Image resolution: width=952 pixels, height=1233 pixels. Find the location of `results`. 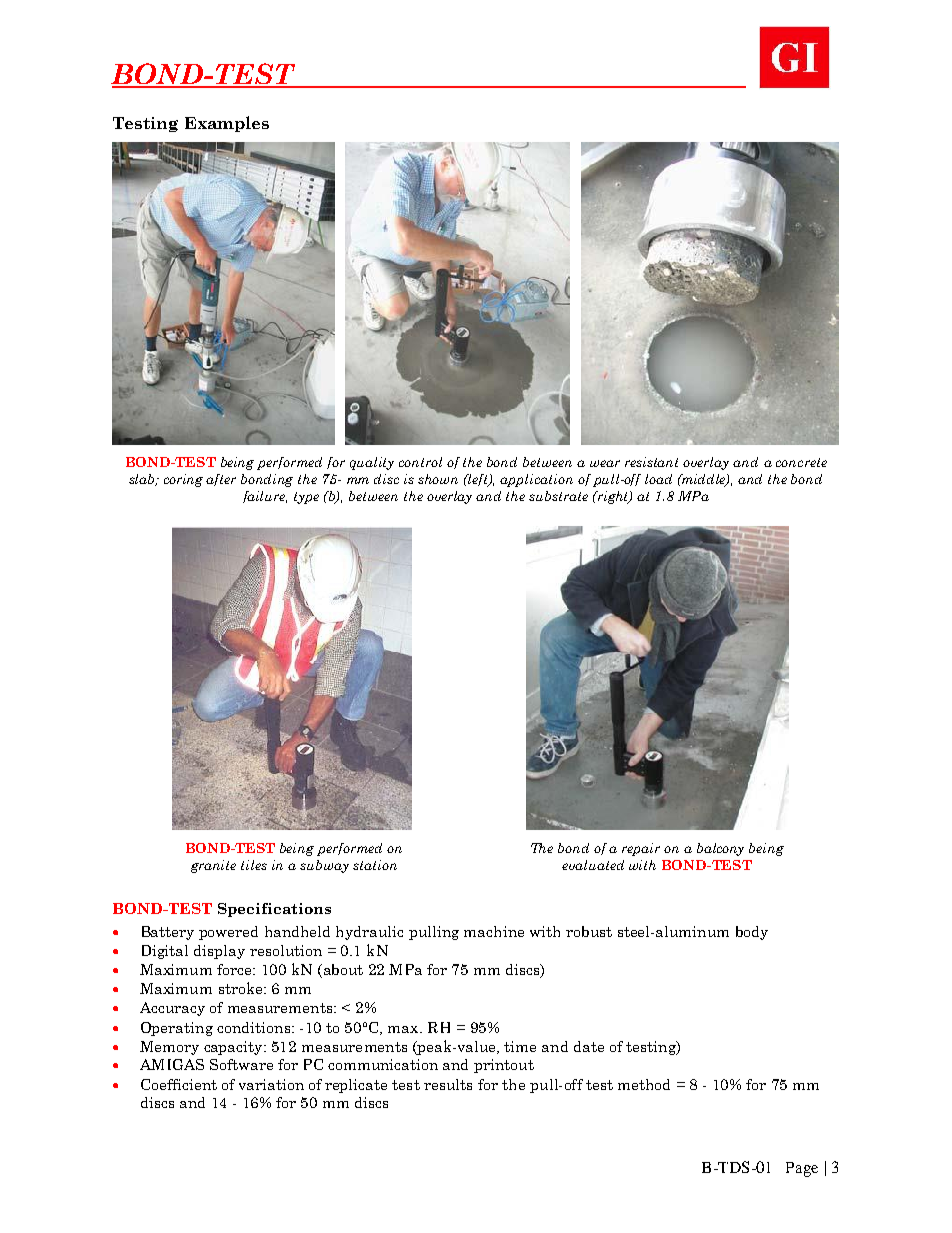

results is located at coordinates (448, 1084).
